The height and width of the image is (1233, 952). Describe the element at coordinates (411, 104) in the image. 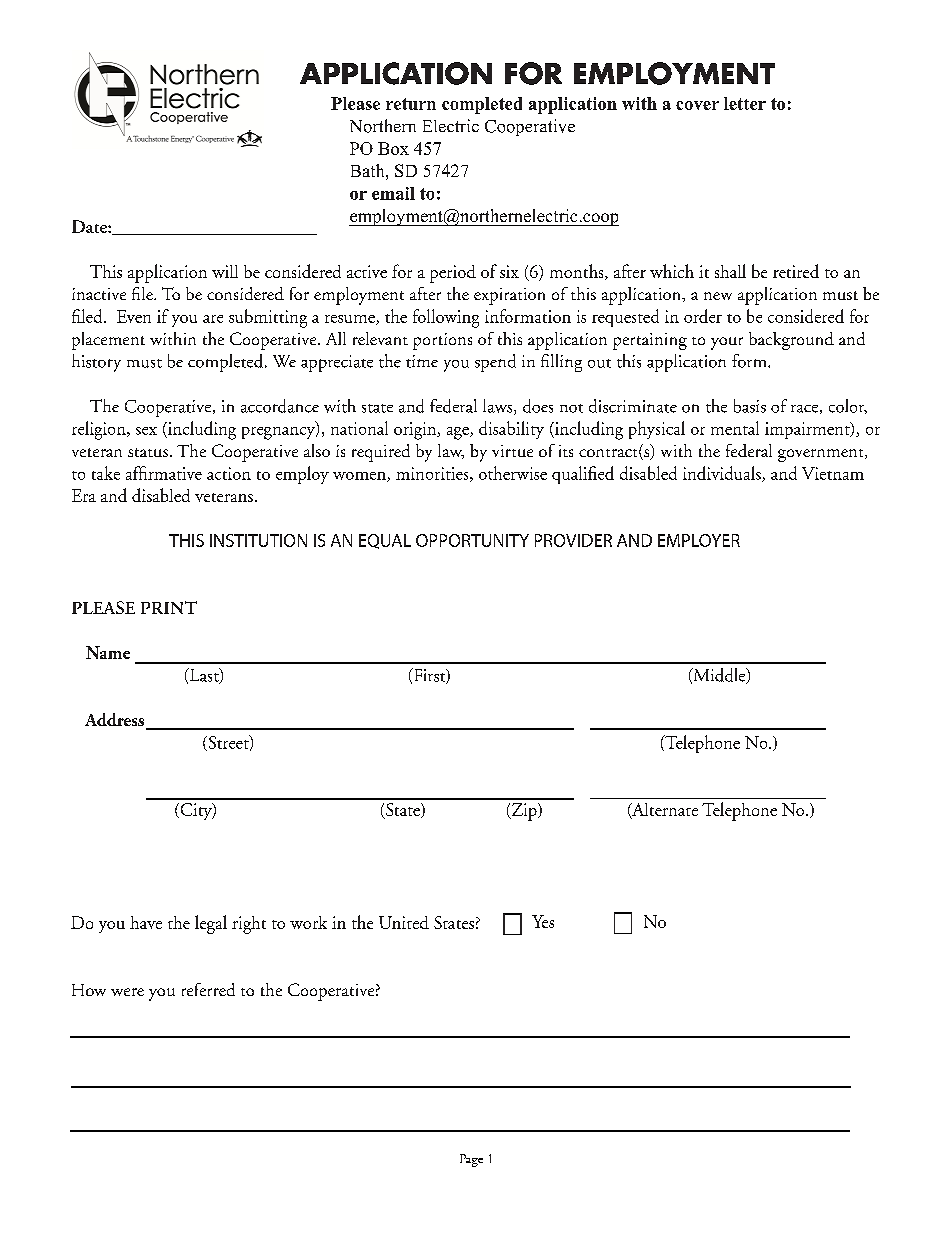

I see `return` at that location.
